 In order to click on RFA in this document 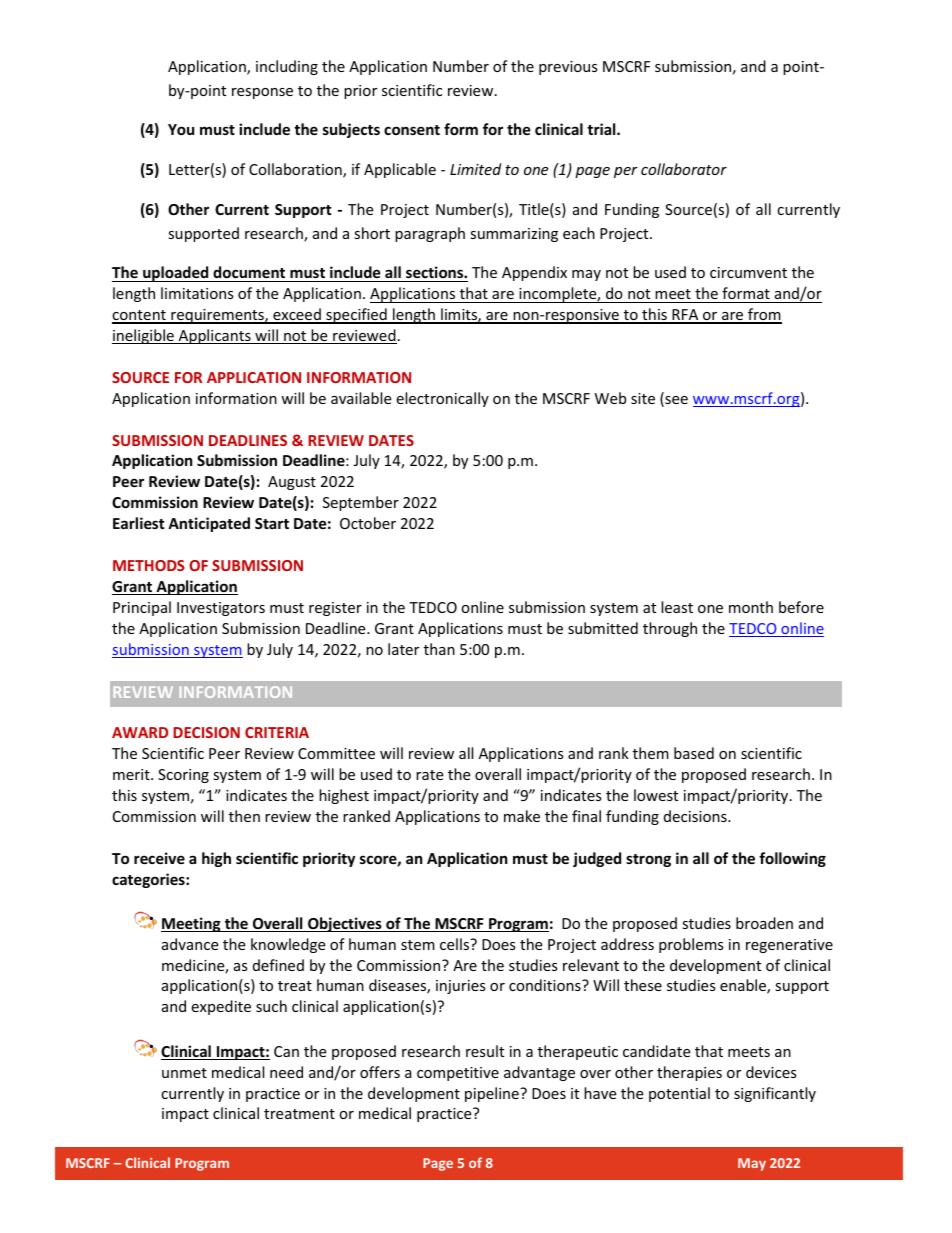, I will do `click(685, 316)`.
